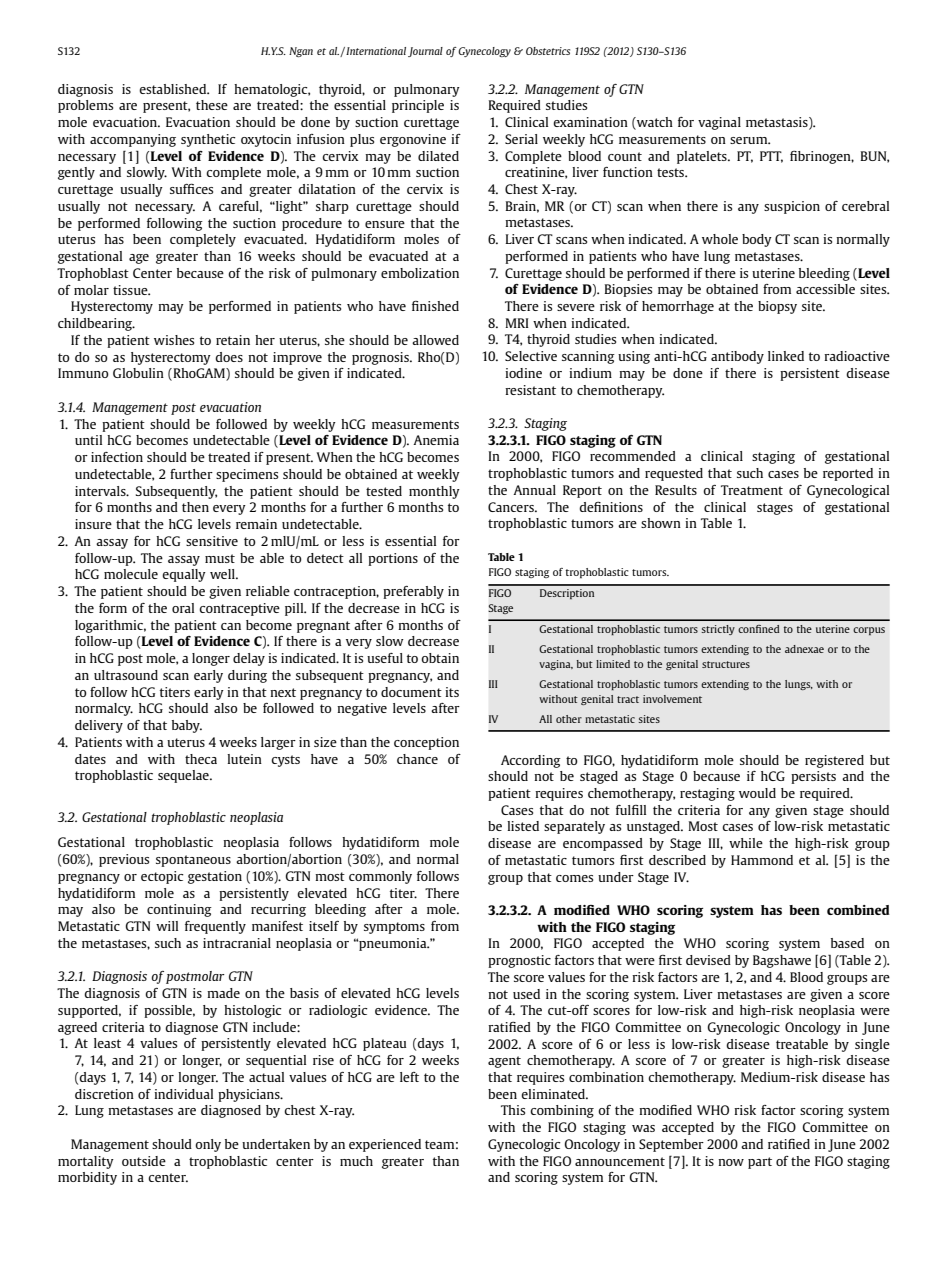 The height and width of the image is (1268, 952). Describe the element at coordinates (183, 608) in the image. I see `oral` at that location.
